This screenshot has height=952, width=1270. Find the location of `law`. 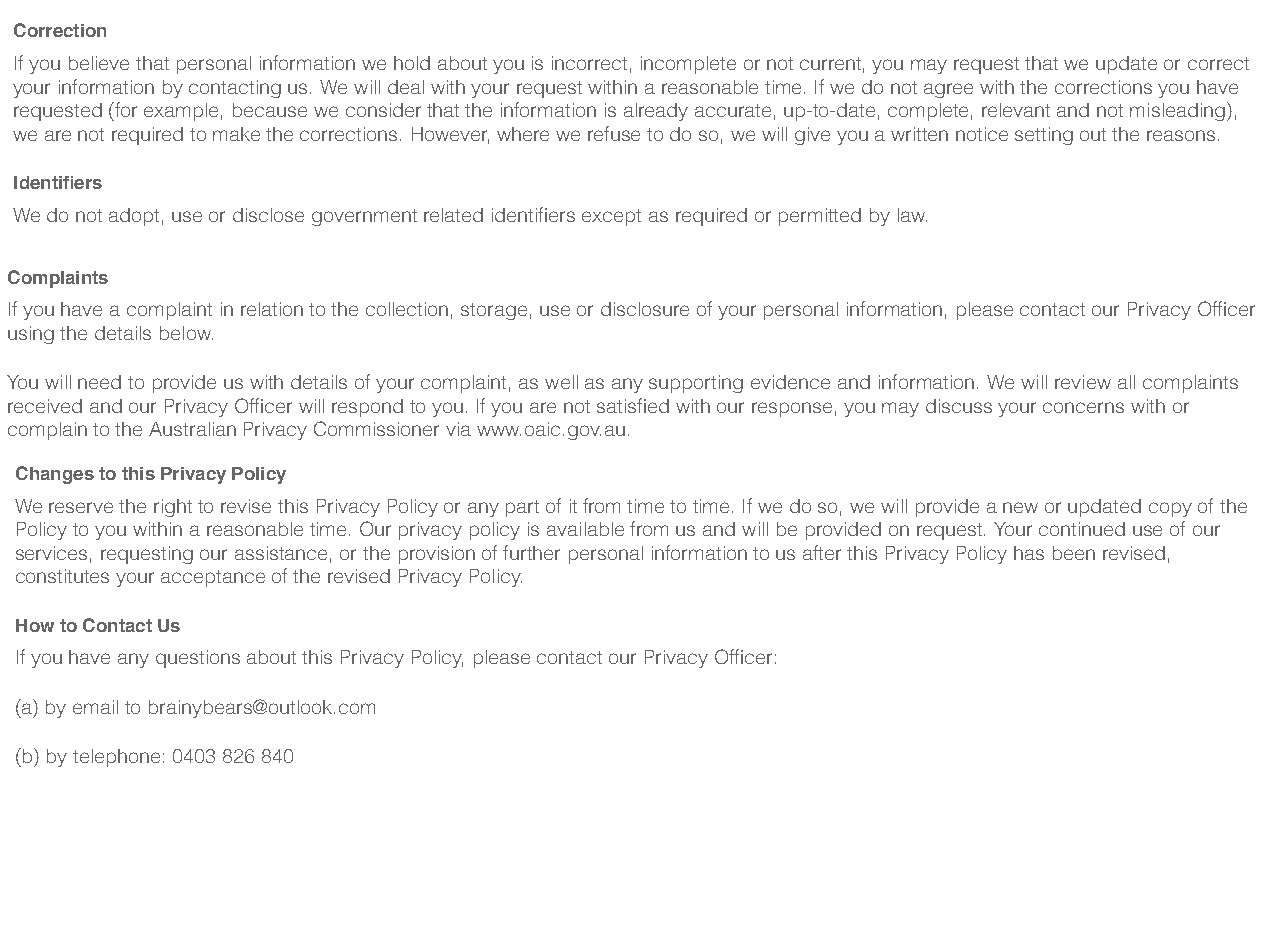

law is located at coordinates (912, 215).
